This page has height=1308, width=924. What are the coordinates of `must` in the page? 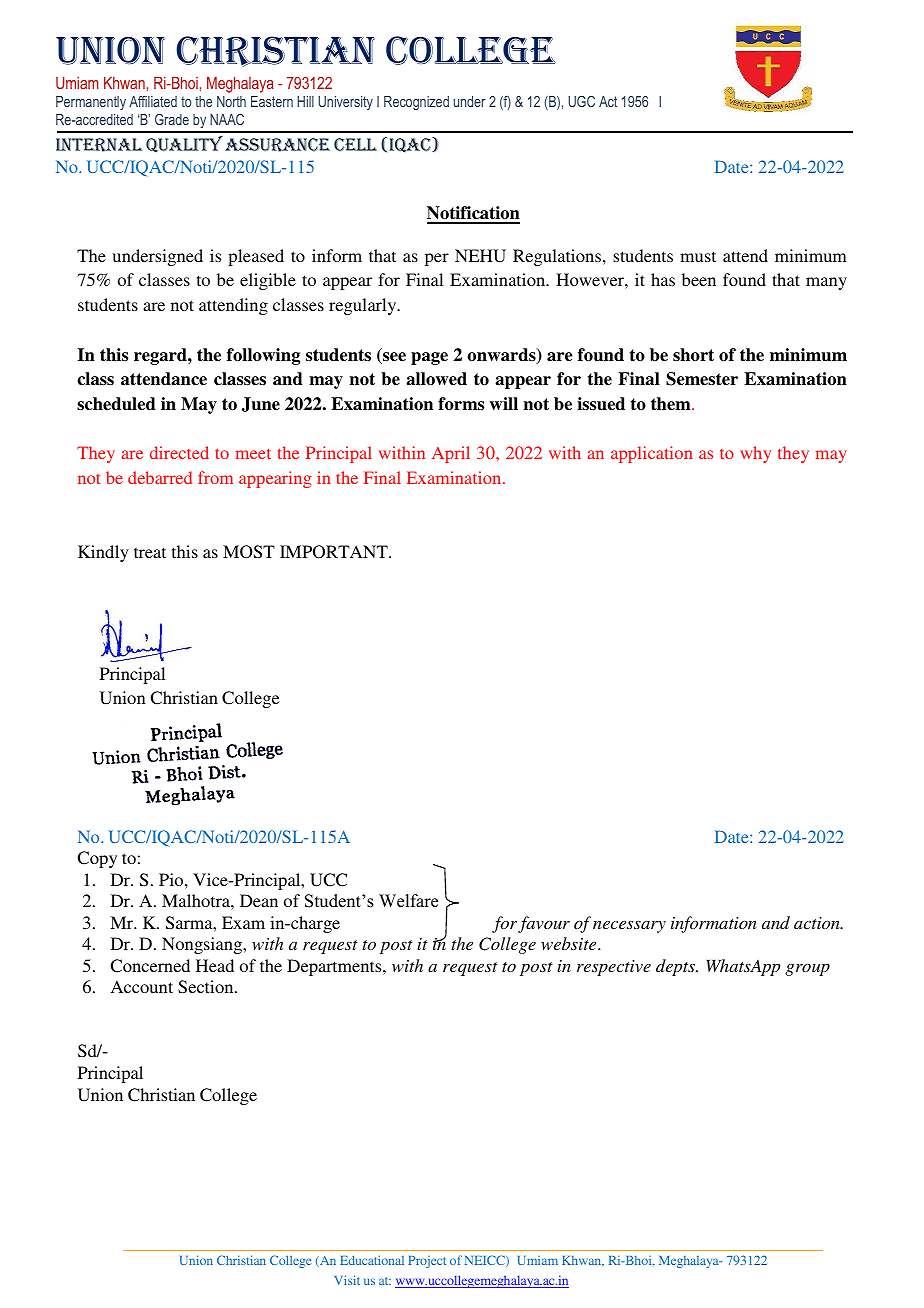 It's located at (698, 256).
